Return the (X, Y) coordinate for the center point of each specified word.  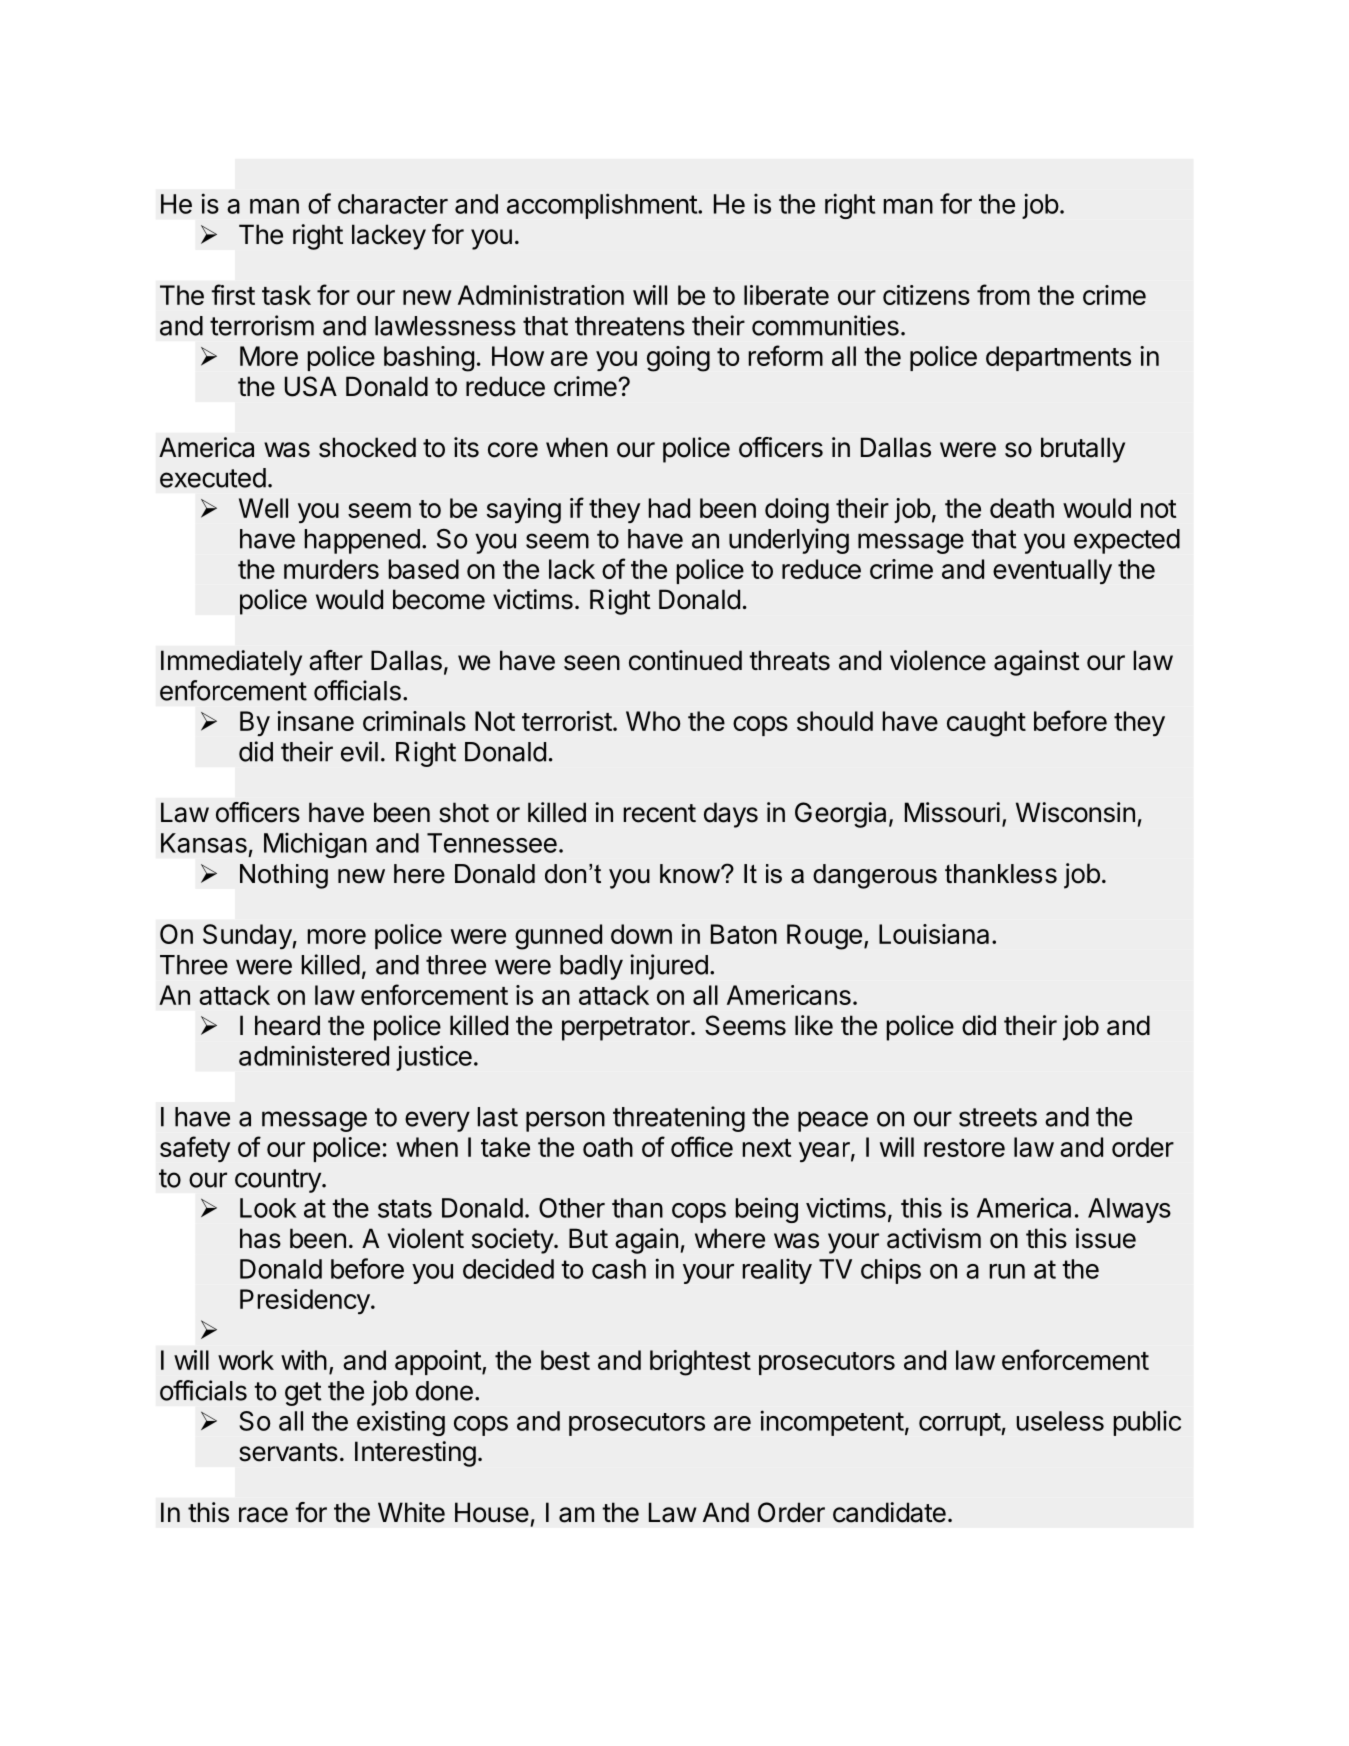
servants (288, 1452)
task (286, 295)
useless (1060, 1421)
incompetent (832, 1423)
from (1003, 294)
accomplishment (603, 206)
